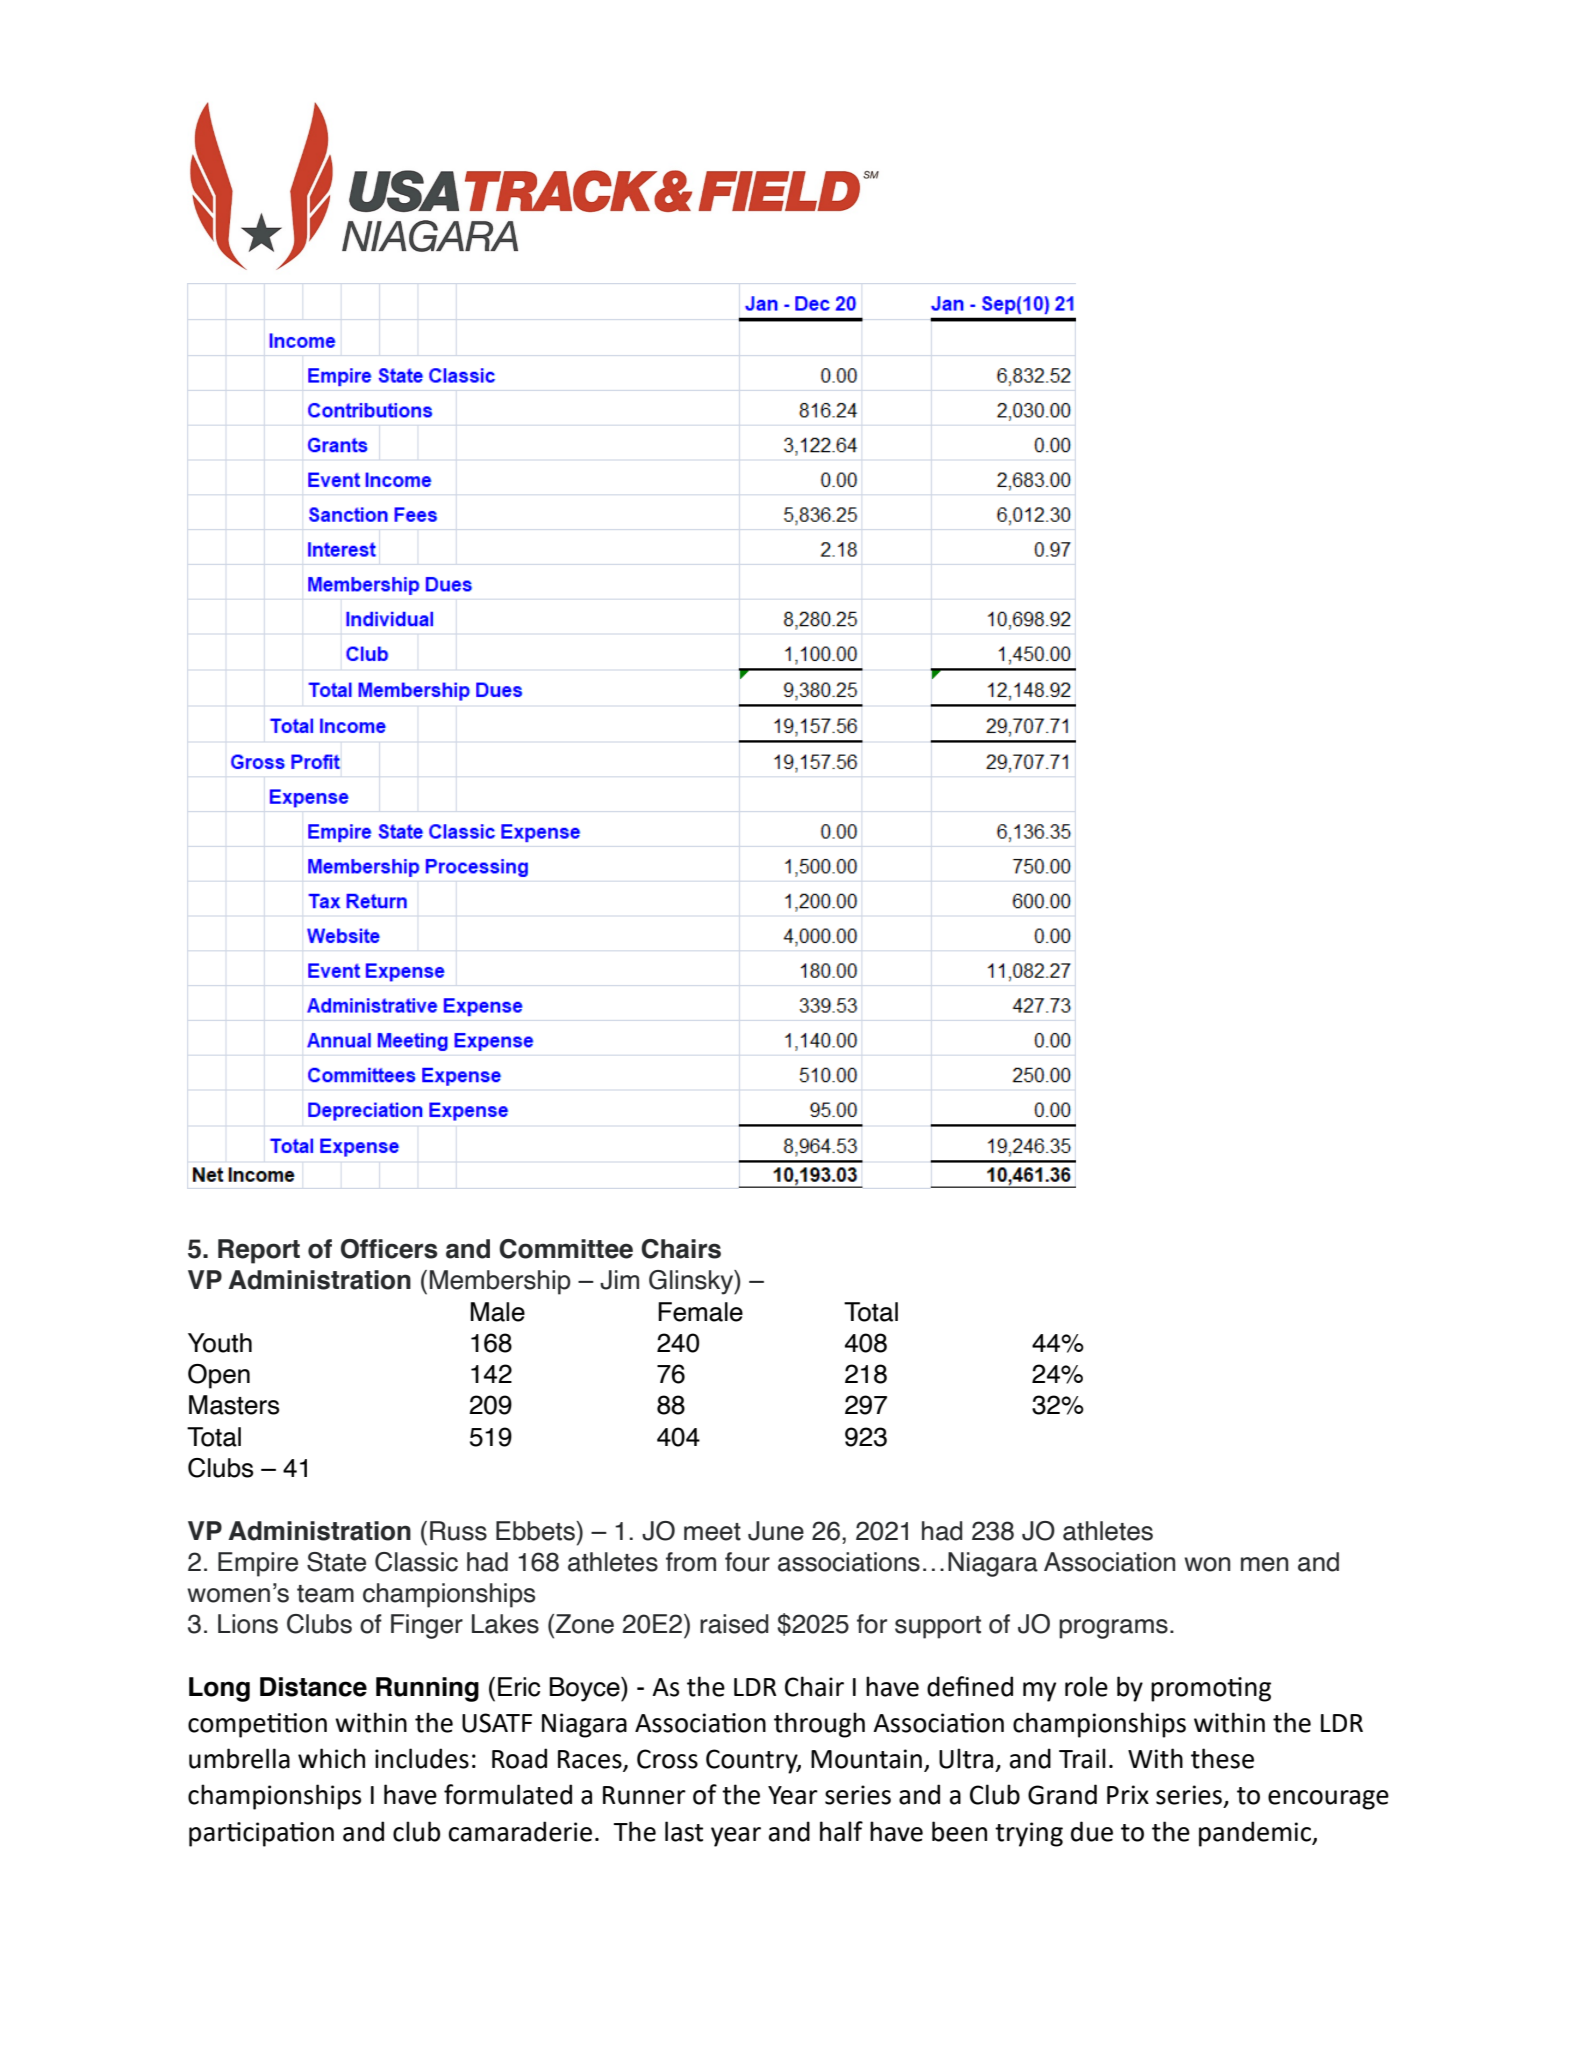  What do you see at coordinates (1086, 1686) in the screenshot?
I see `role` at bounding box center [1086, 1686].
